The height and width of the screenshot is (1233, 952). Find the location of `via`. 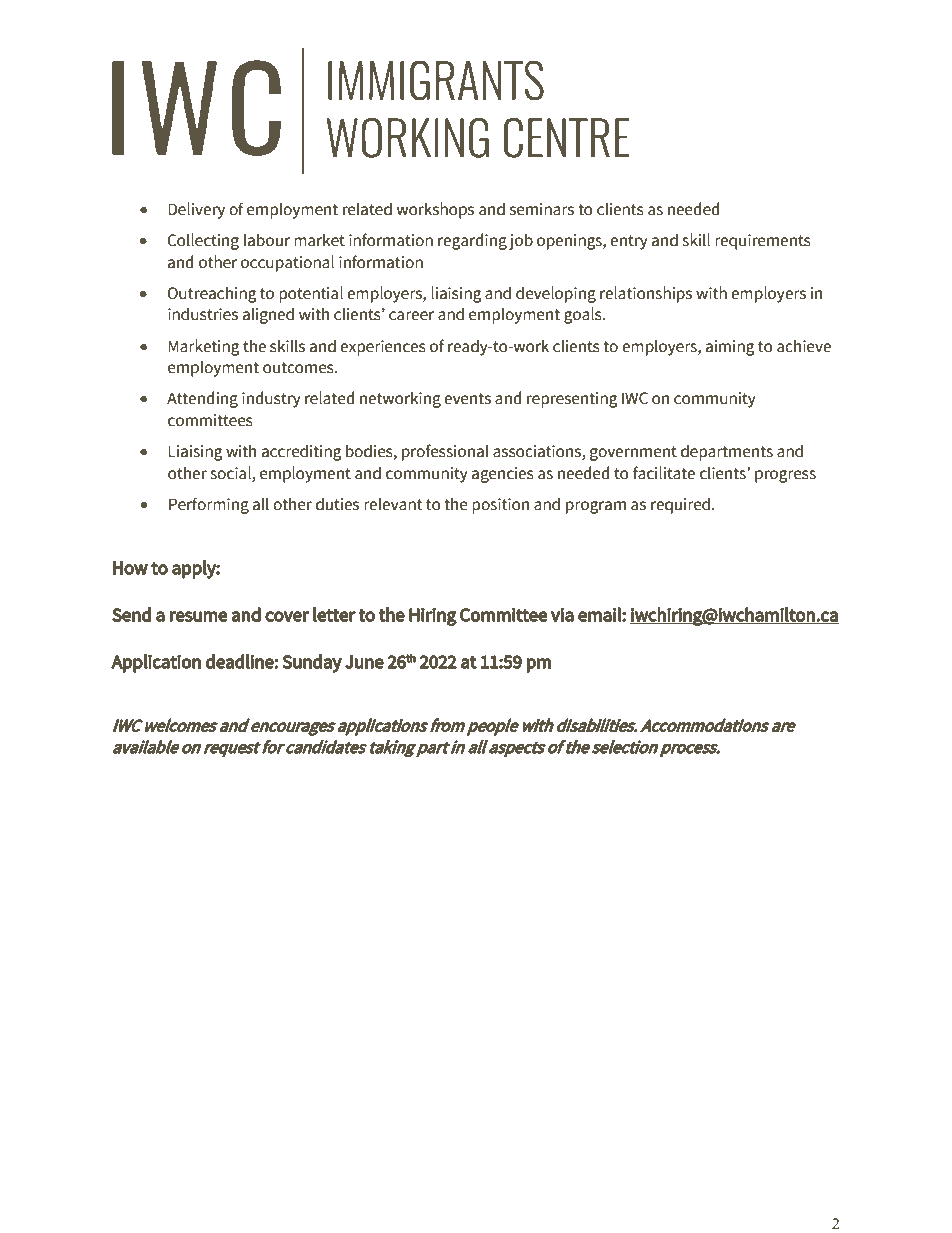

via is located at coordinates (562, 614).
